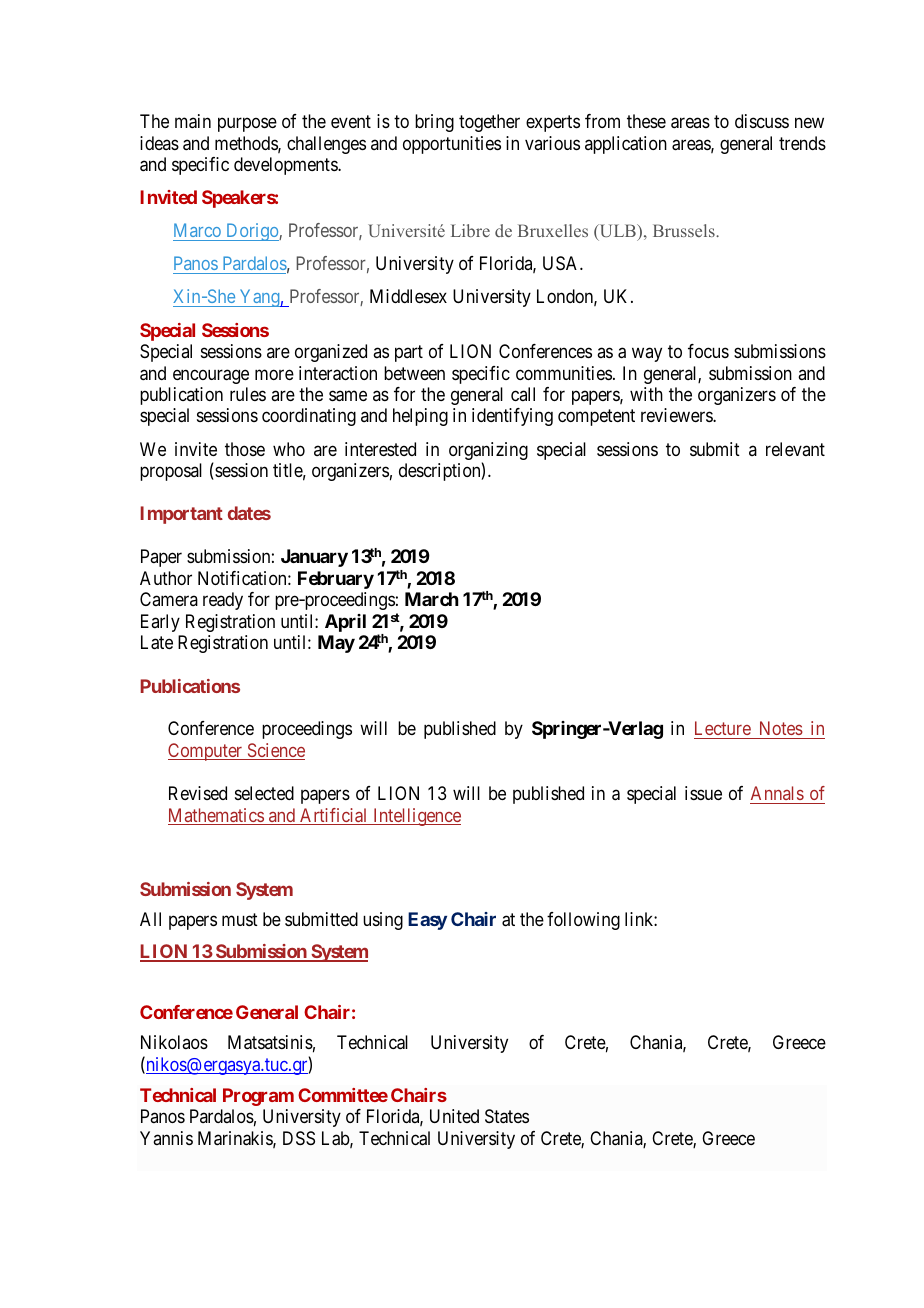 The image size is (924, 1308). What do you see at coordinates (258, 1097) in the screenshot?
I see `Program` at bounding box center [258, 1097].
